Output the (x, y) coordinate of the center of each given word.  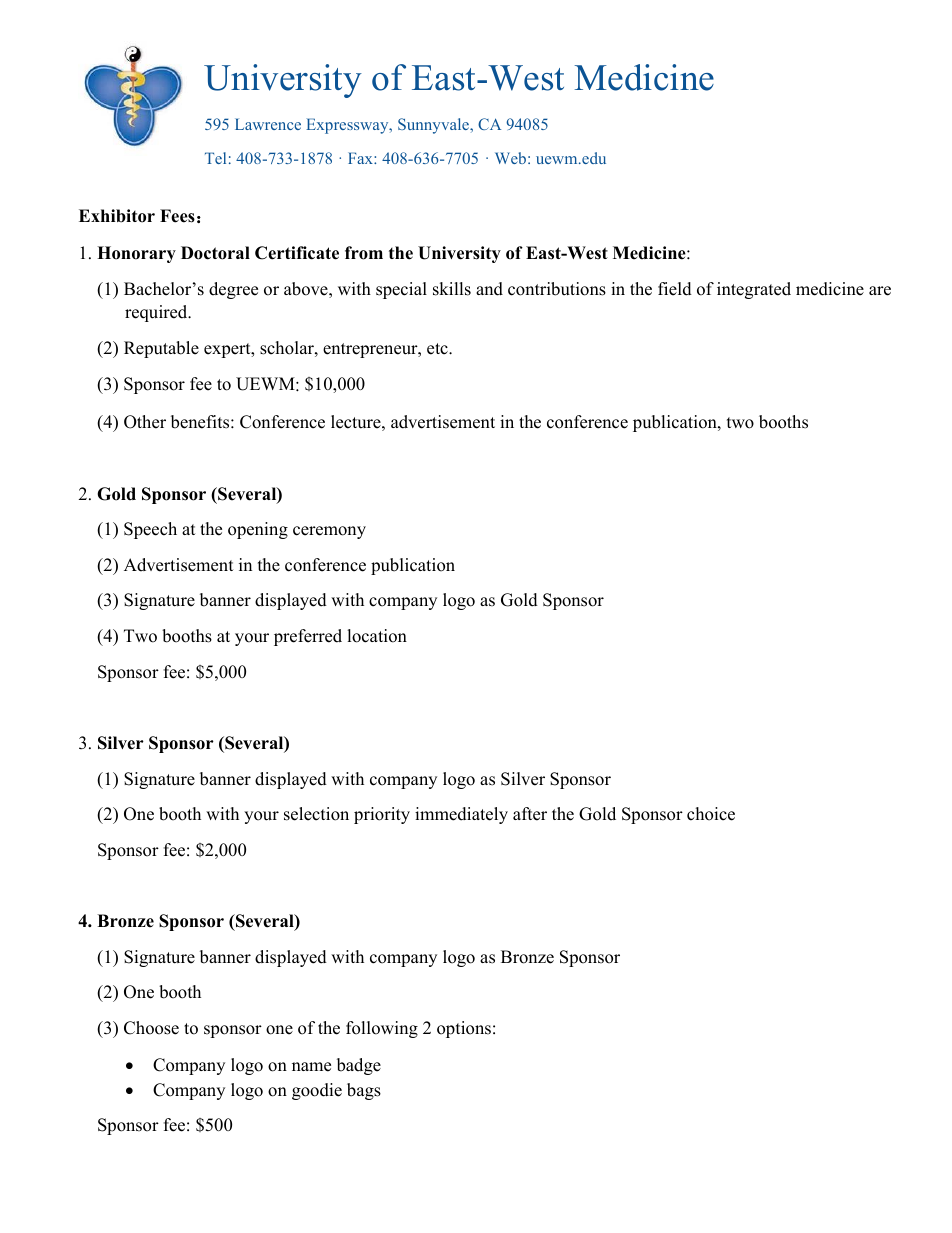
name (311, 1067)
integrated (754, 290)
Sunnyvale (435, 126)
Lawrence (268, 124)
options (464, 1029)
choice (711, 814)
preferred (308, 637)
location (377, 636)
